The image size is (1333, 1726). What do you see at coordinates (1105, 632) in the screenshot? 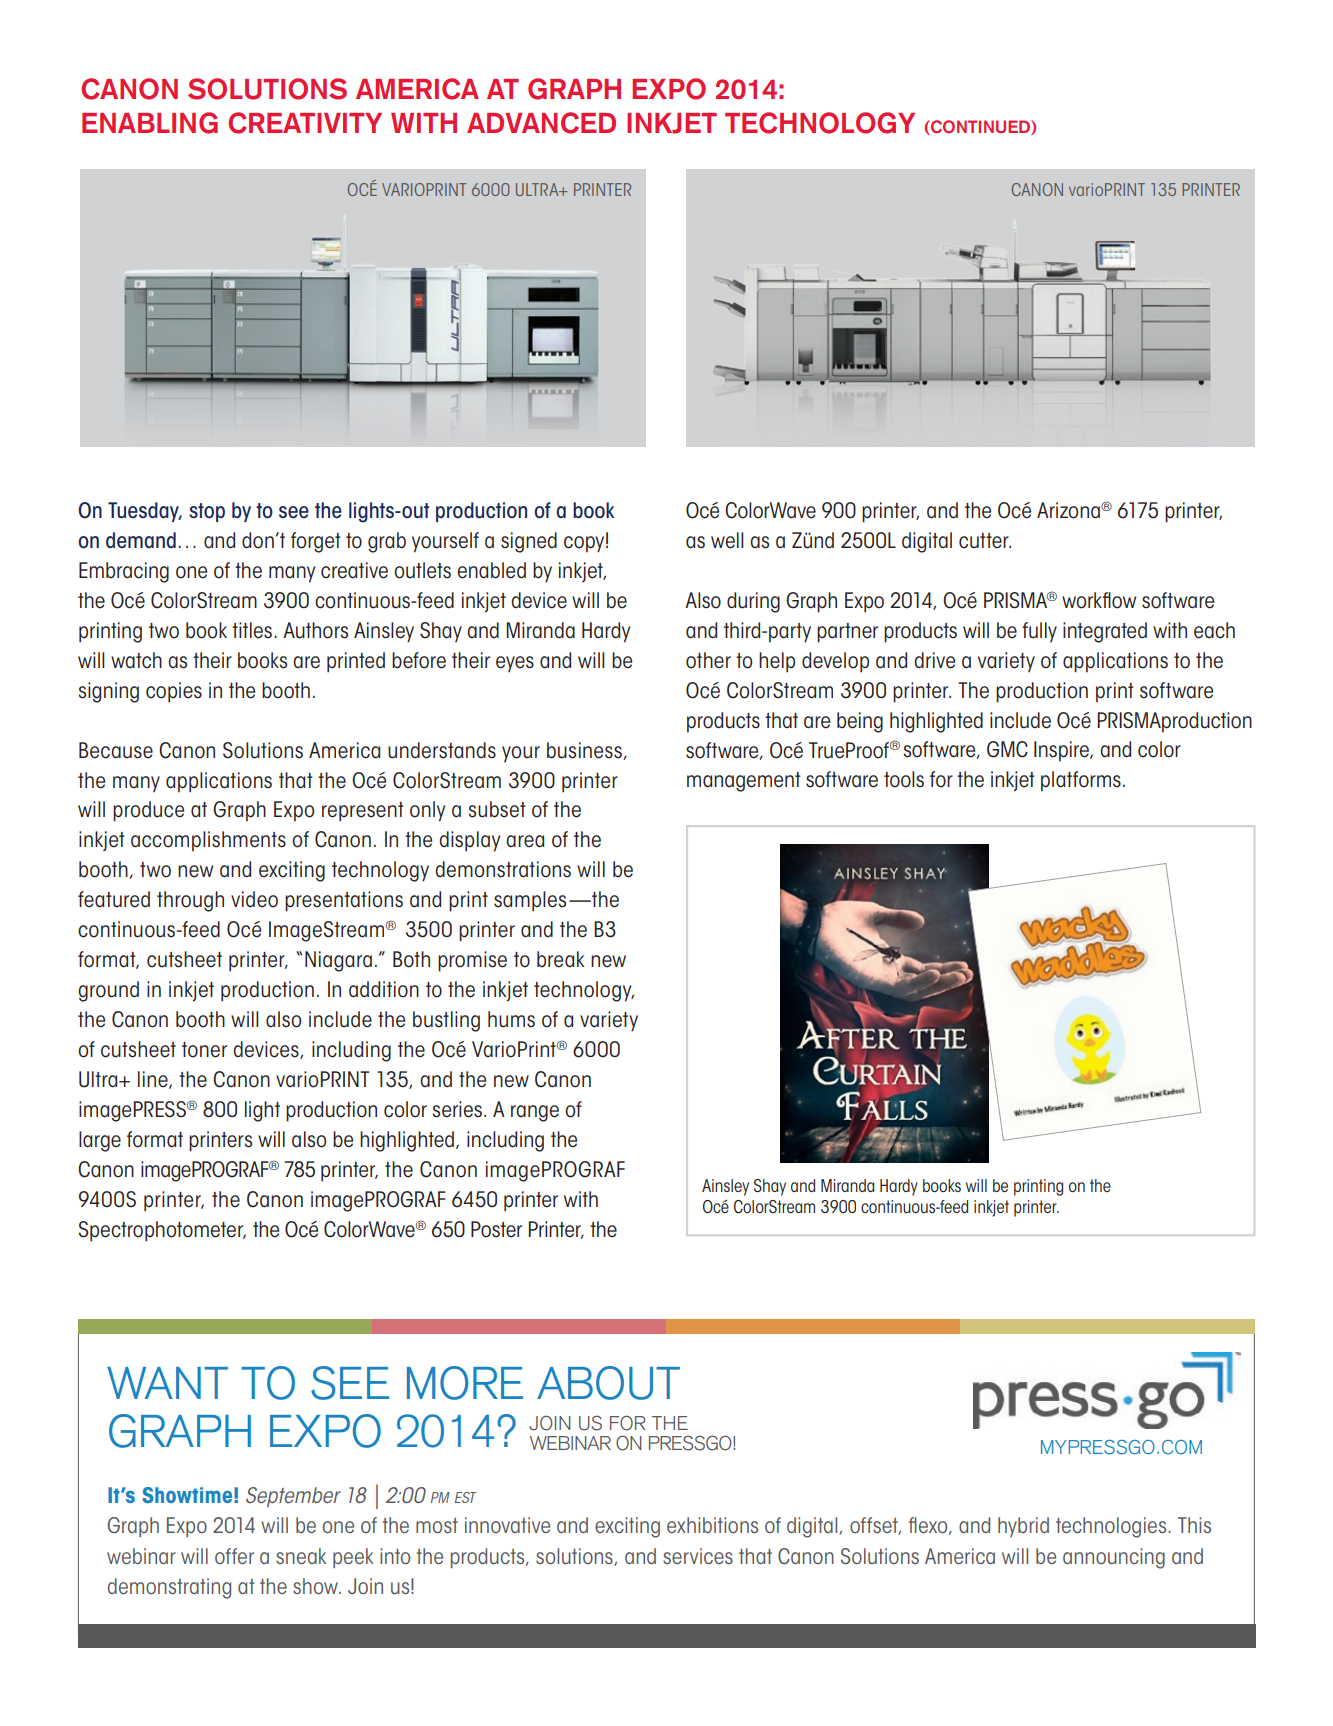
I see `integrated` at bounding box center [1105, 632].
